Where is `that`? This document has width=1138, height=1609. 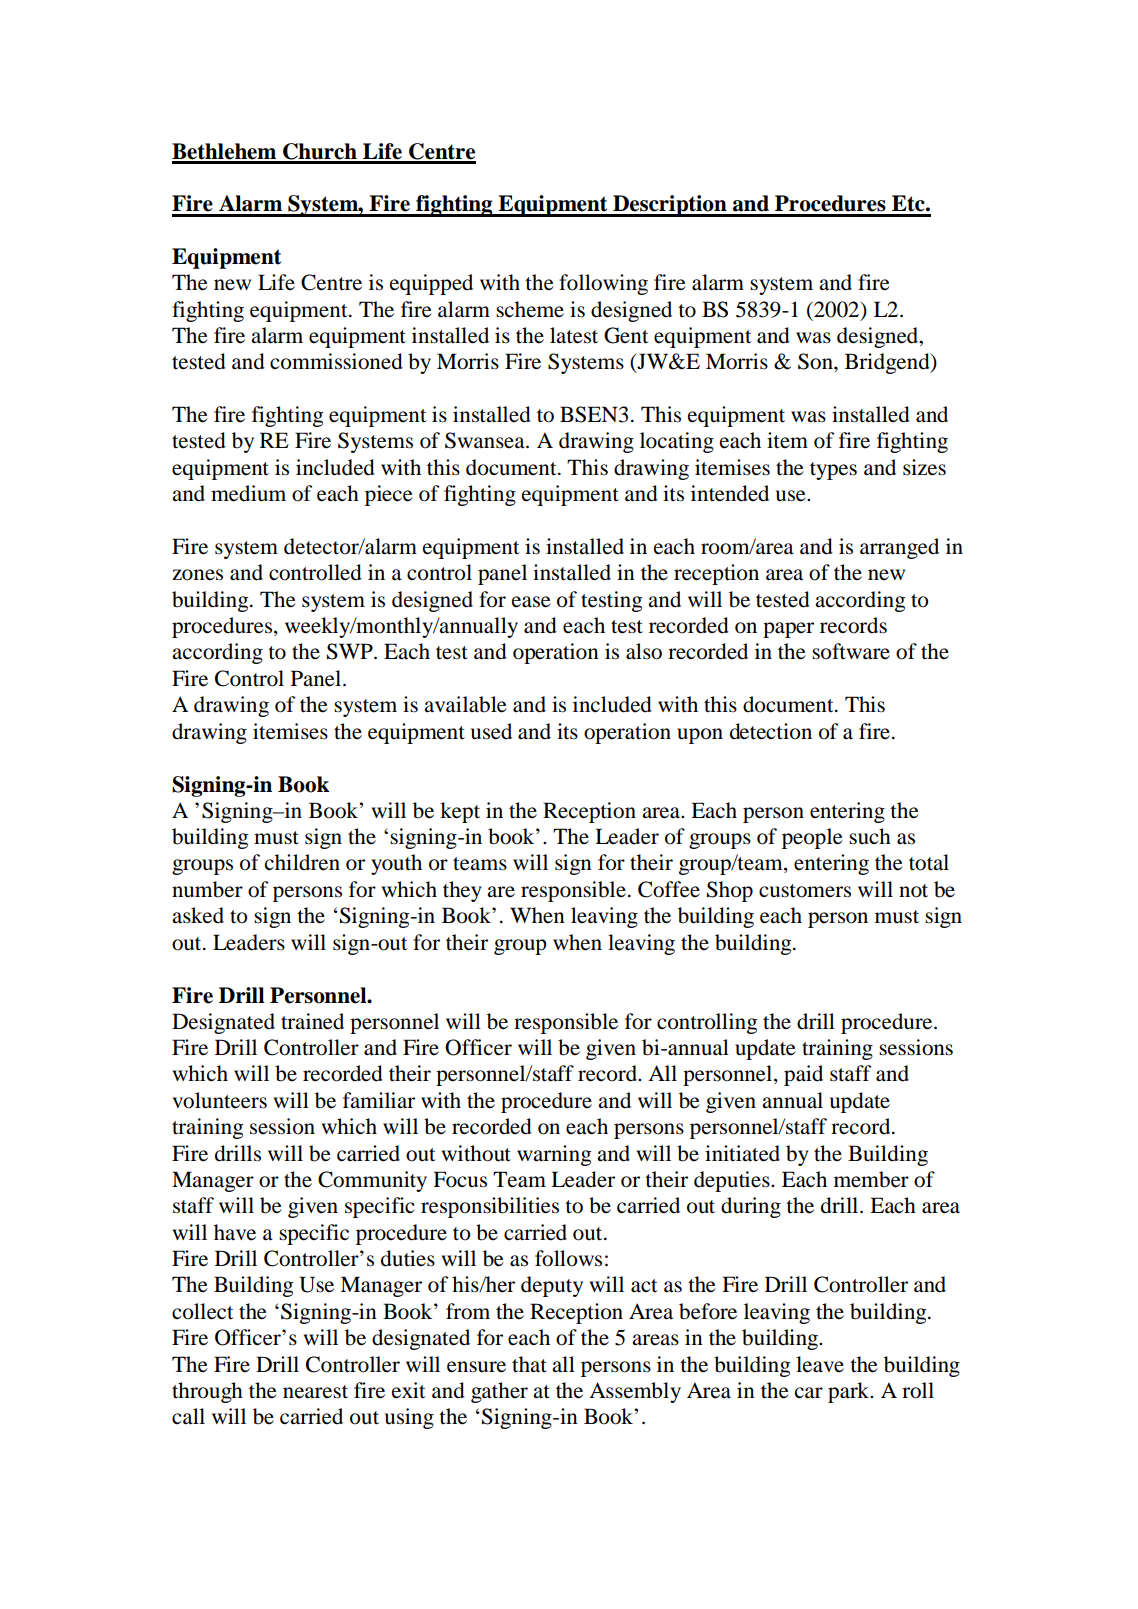
that is located at coordinates (529, 1364).
